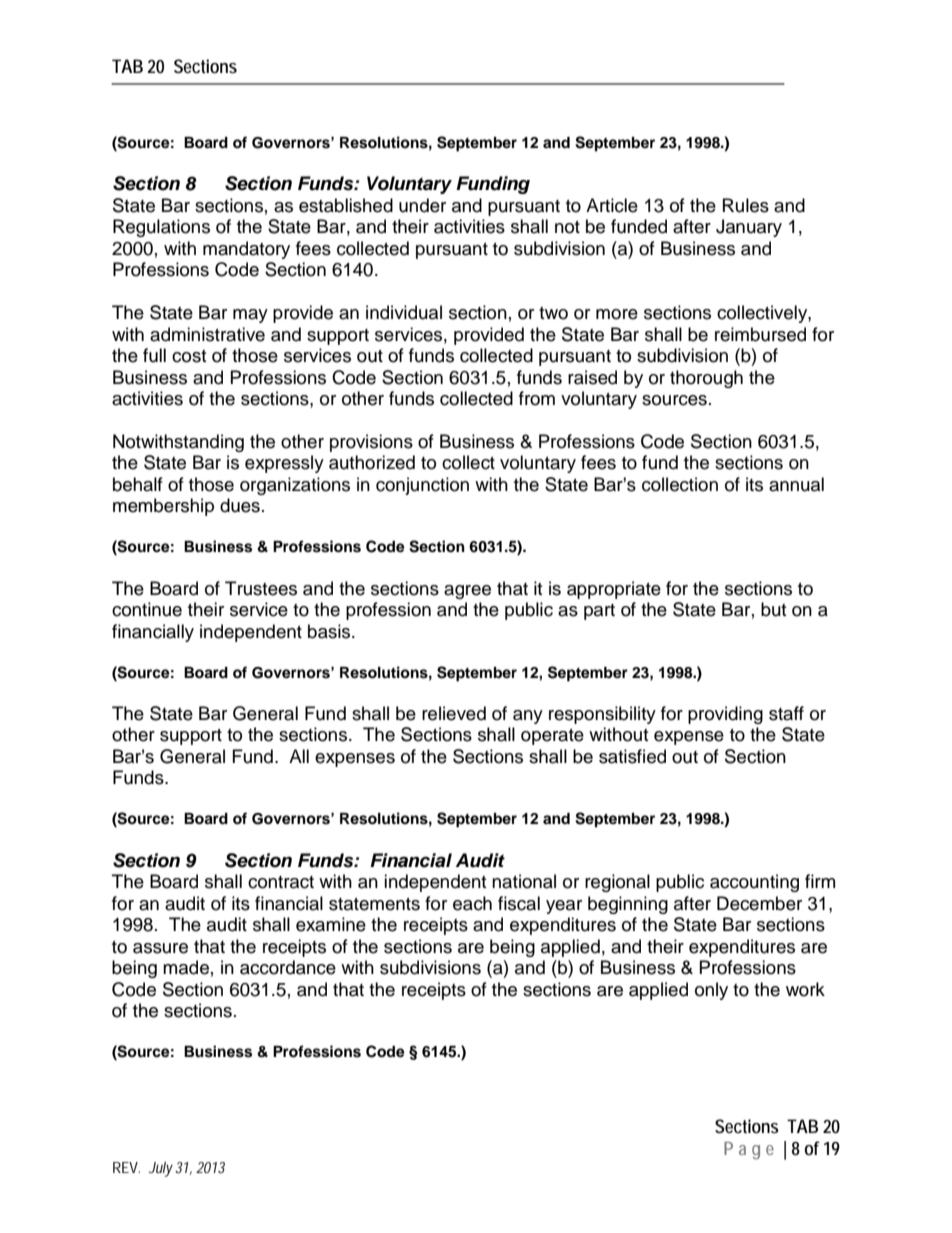  What do you see at coordinates (240, 505) in the page?
I see `dues` at bounding box center [240, 505].
